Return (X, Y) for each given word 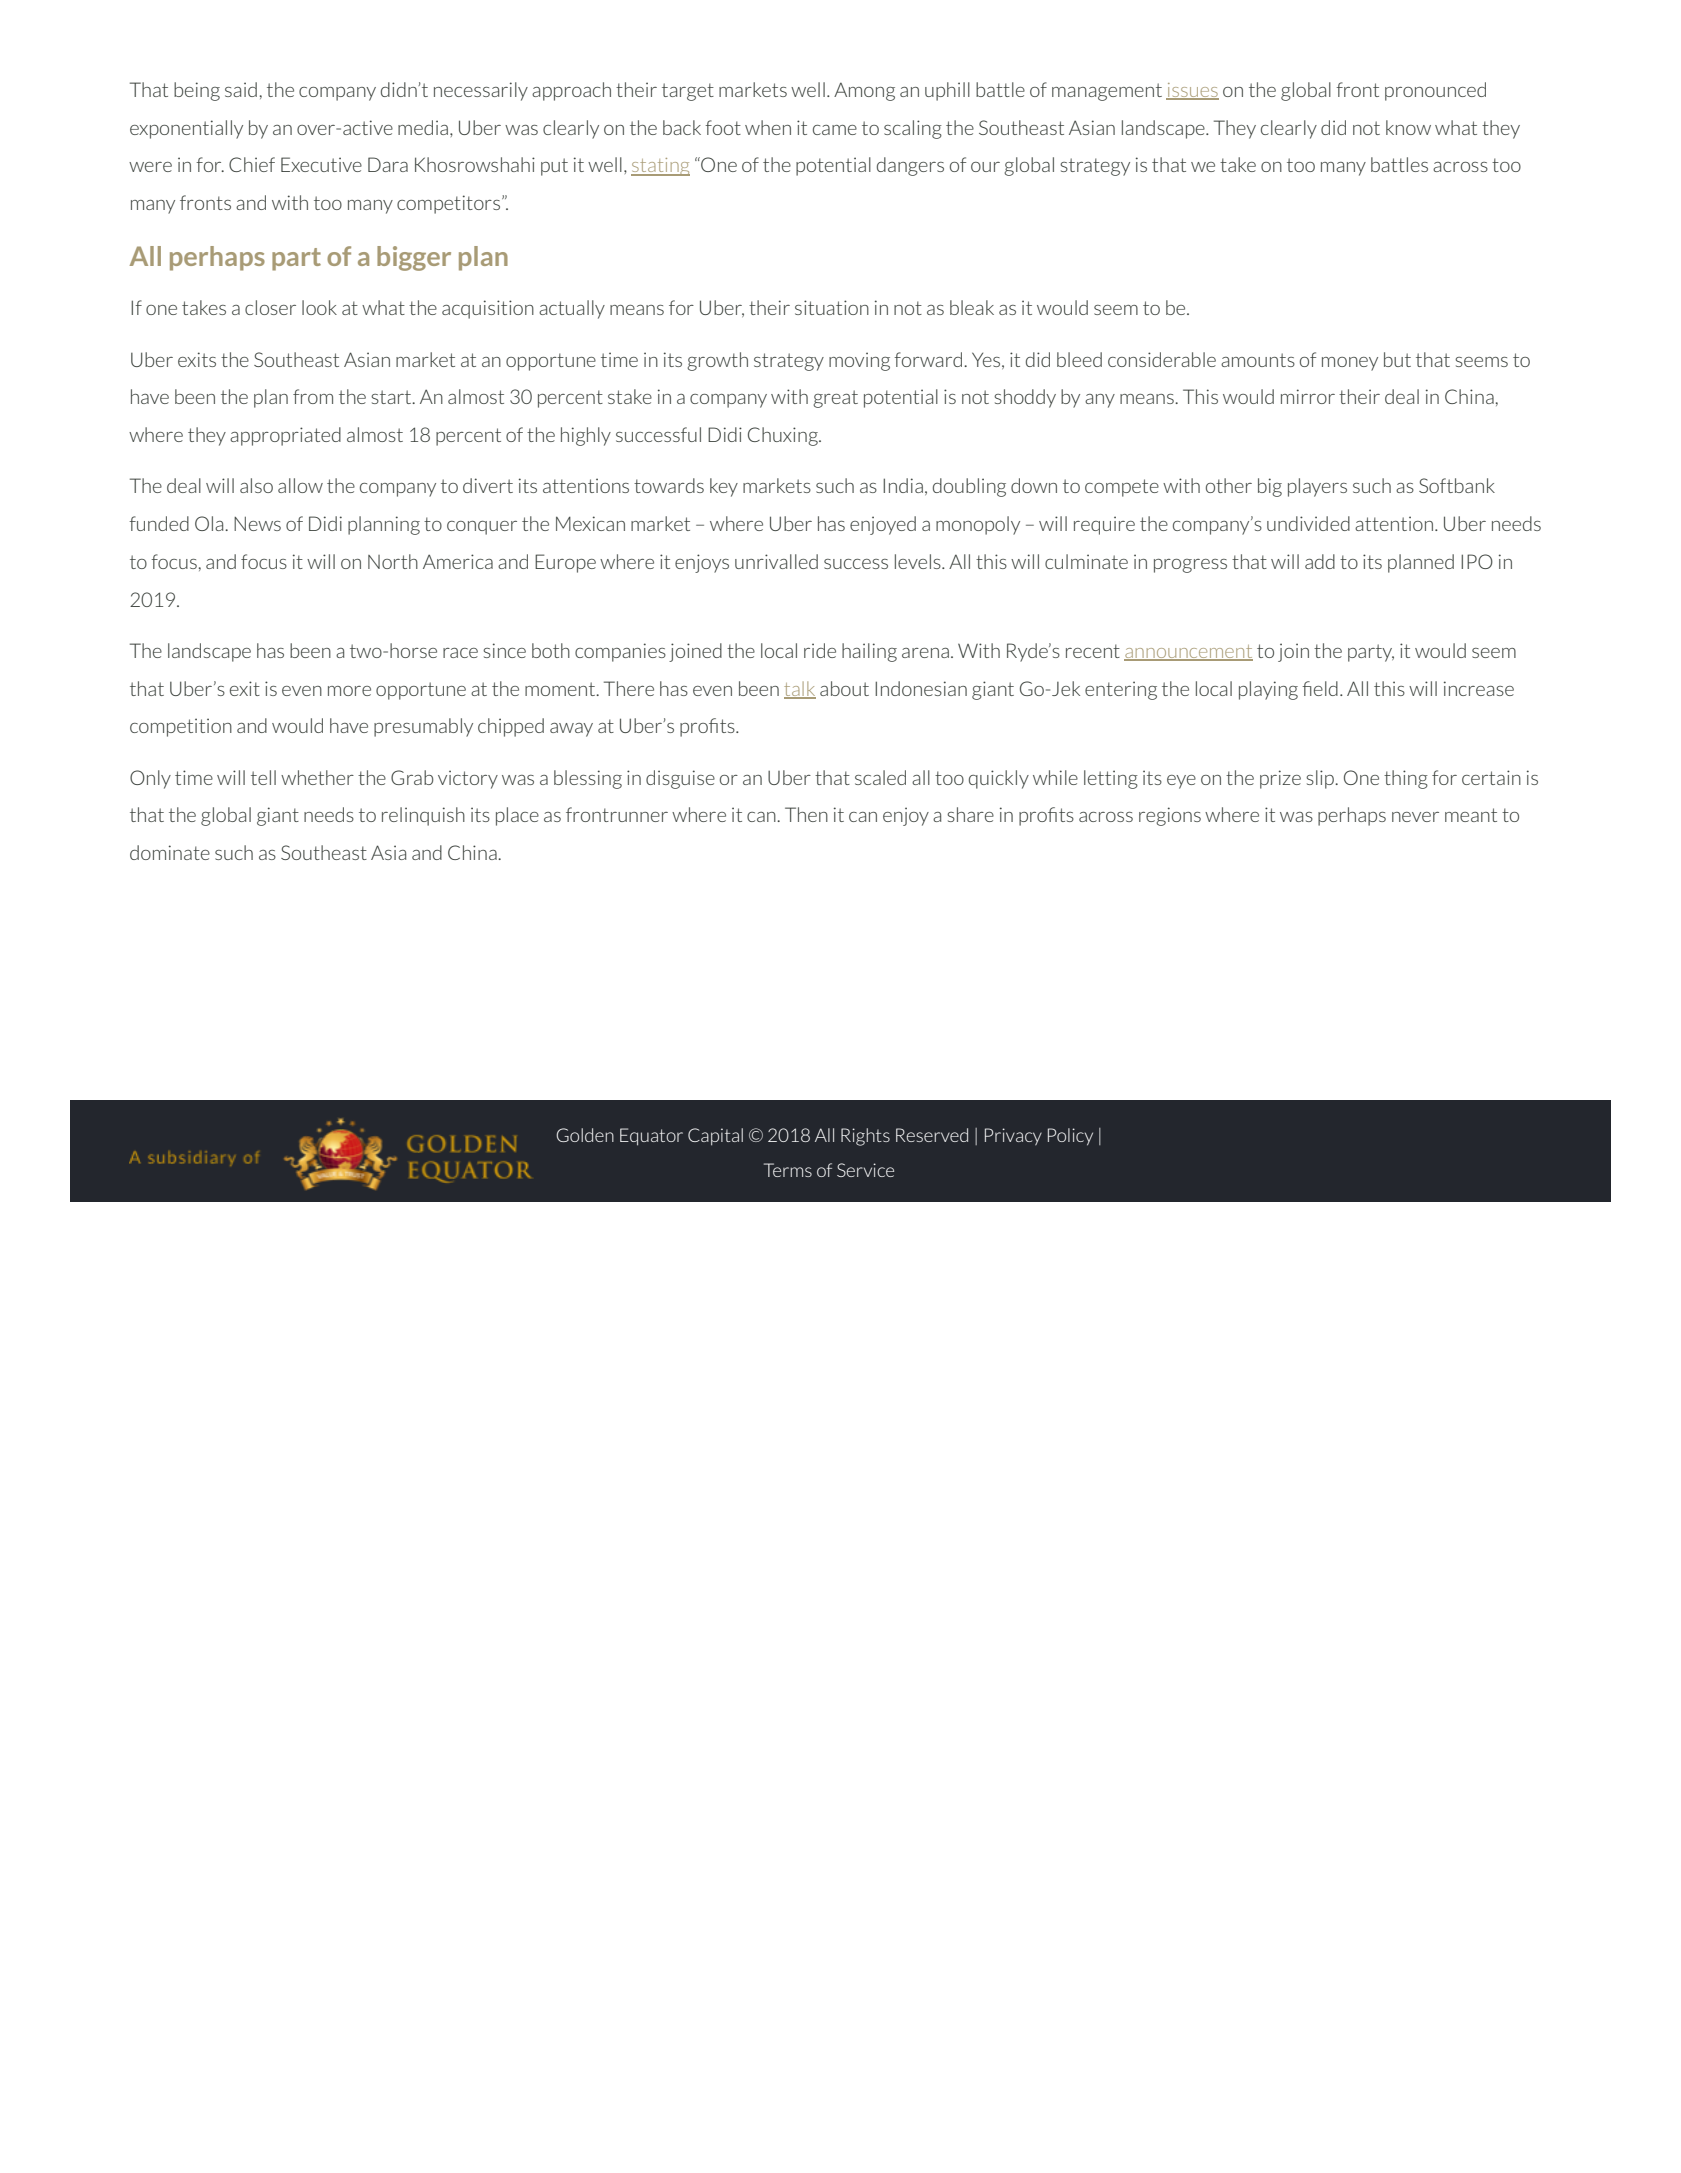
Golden (585, 1135)
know (1408, 127)
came (835, 130)
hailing (869, 652)
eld (1326, 688)
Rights (865, 1137)
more (349, 691)
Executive (321, 164)
